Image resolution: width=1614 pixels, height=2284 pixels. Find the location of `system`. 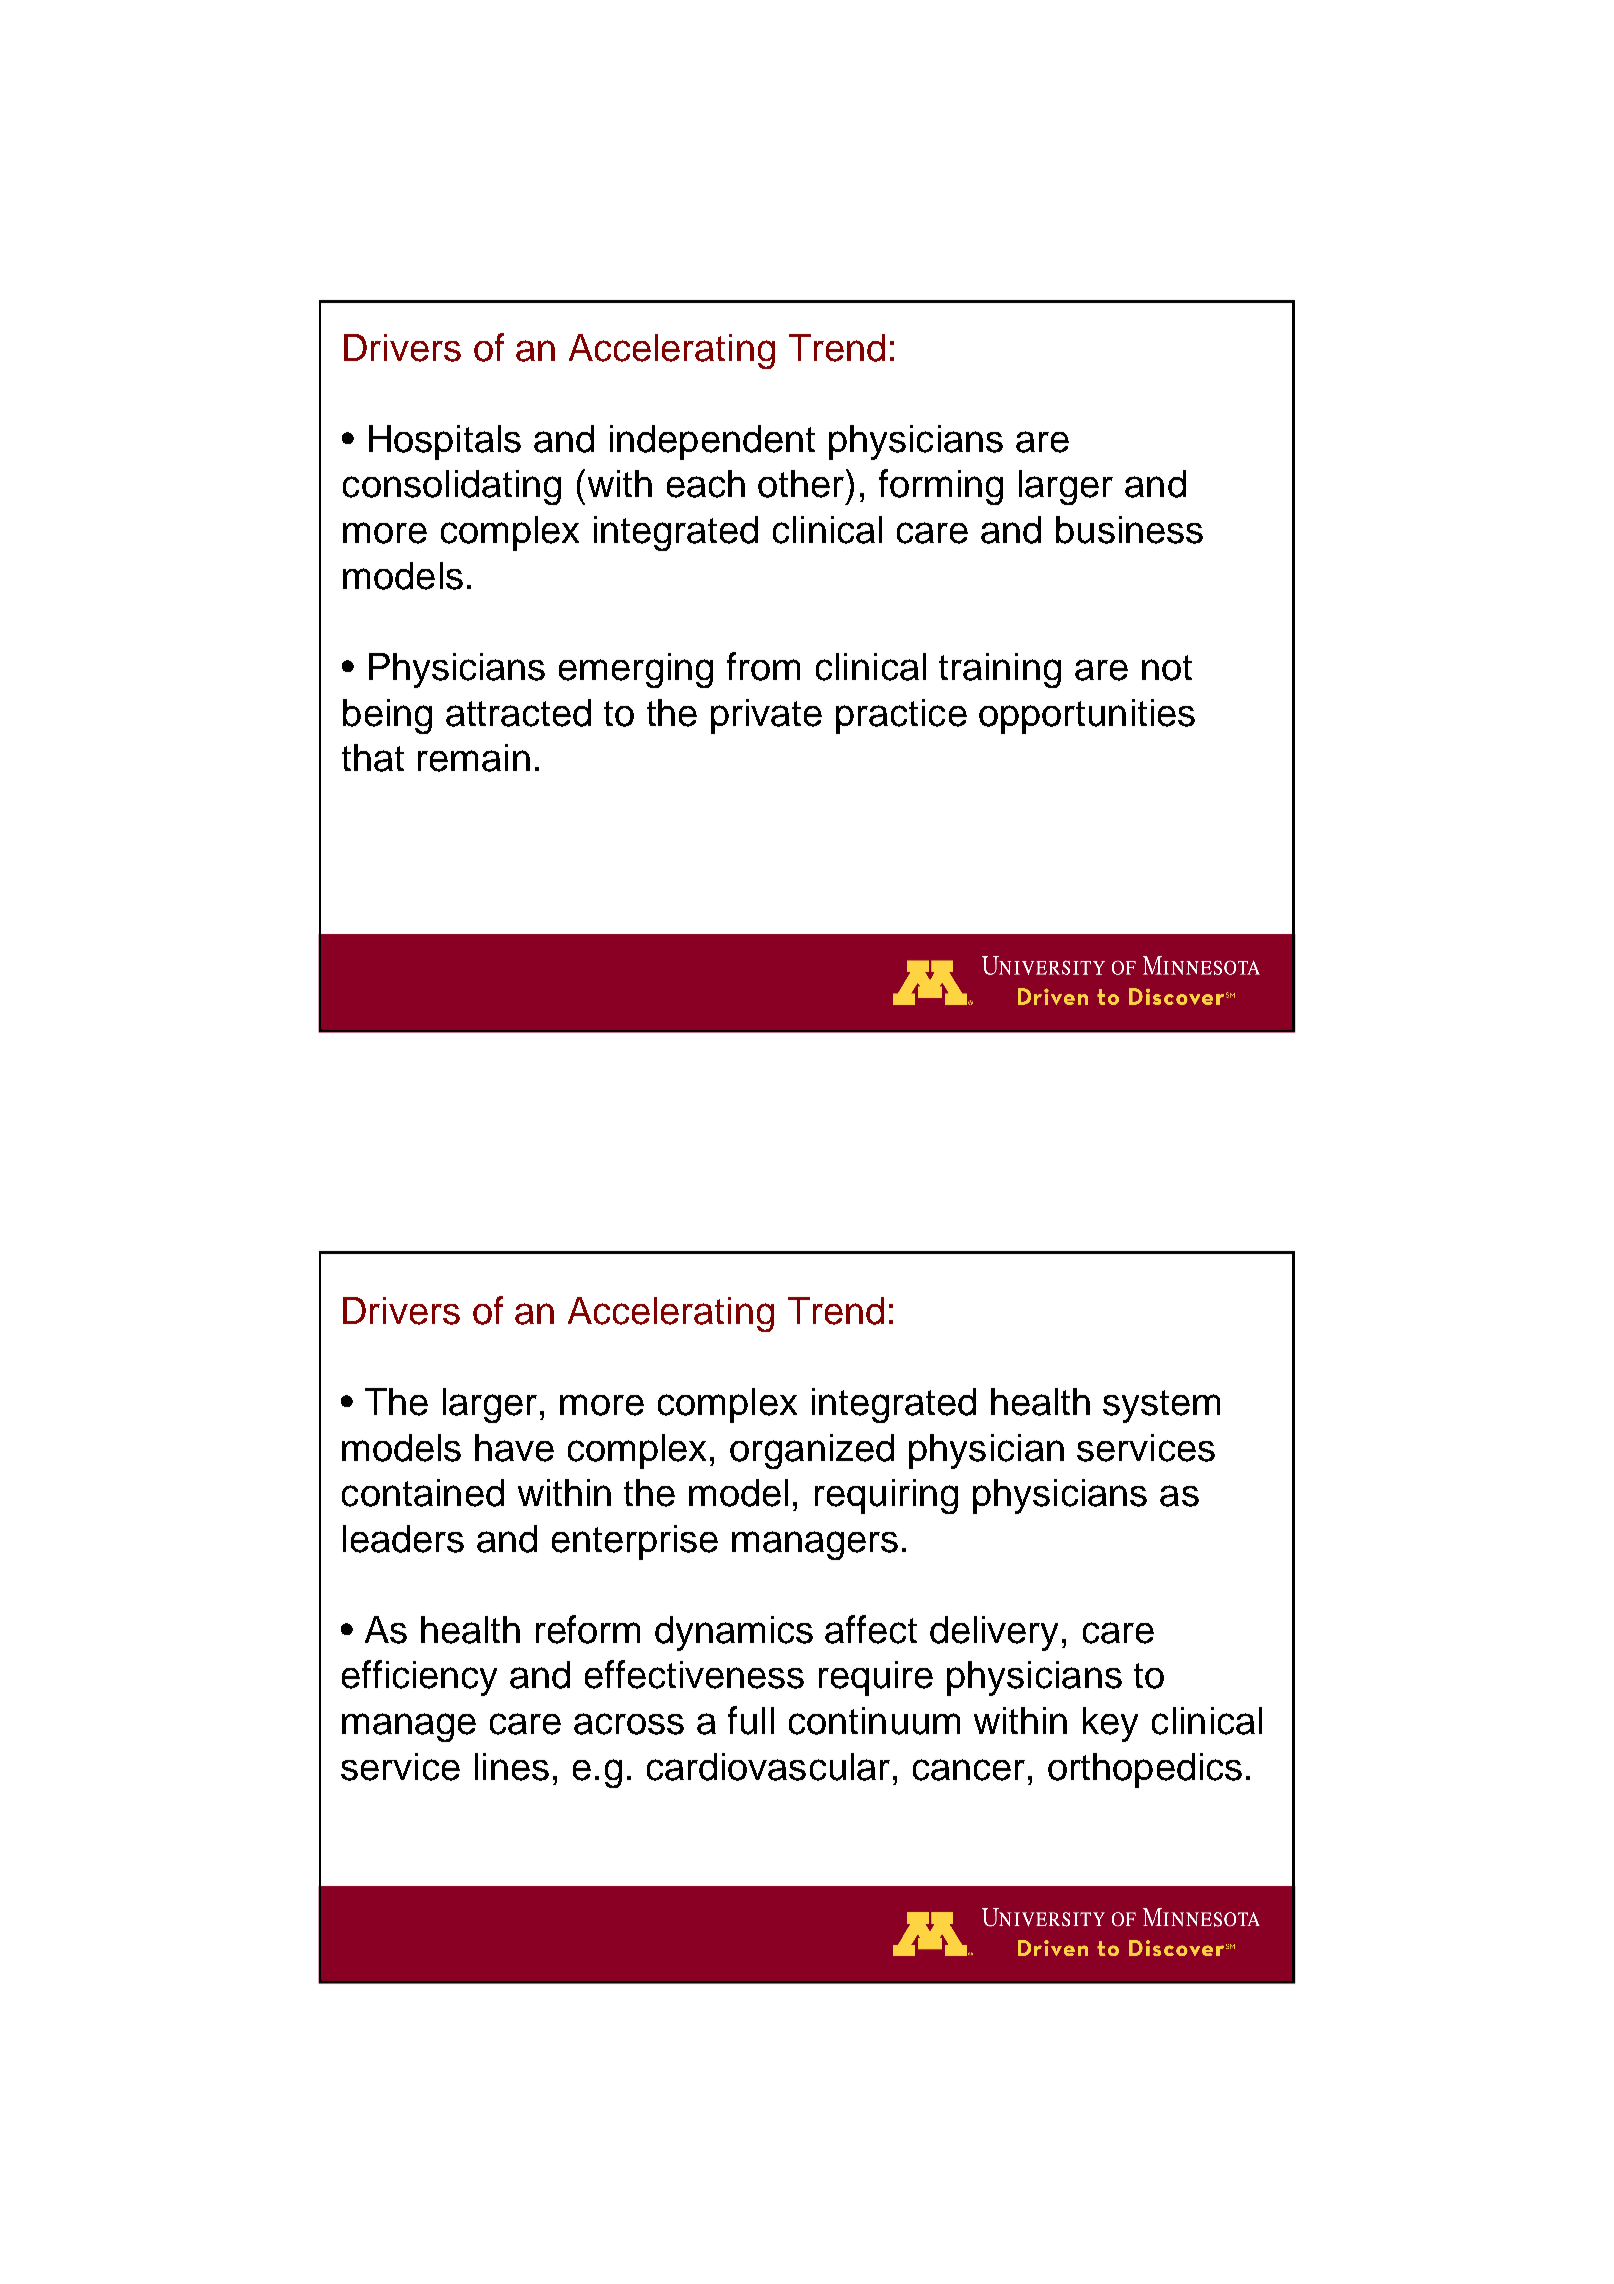

system is located at coordinates (1161, 1406).
